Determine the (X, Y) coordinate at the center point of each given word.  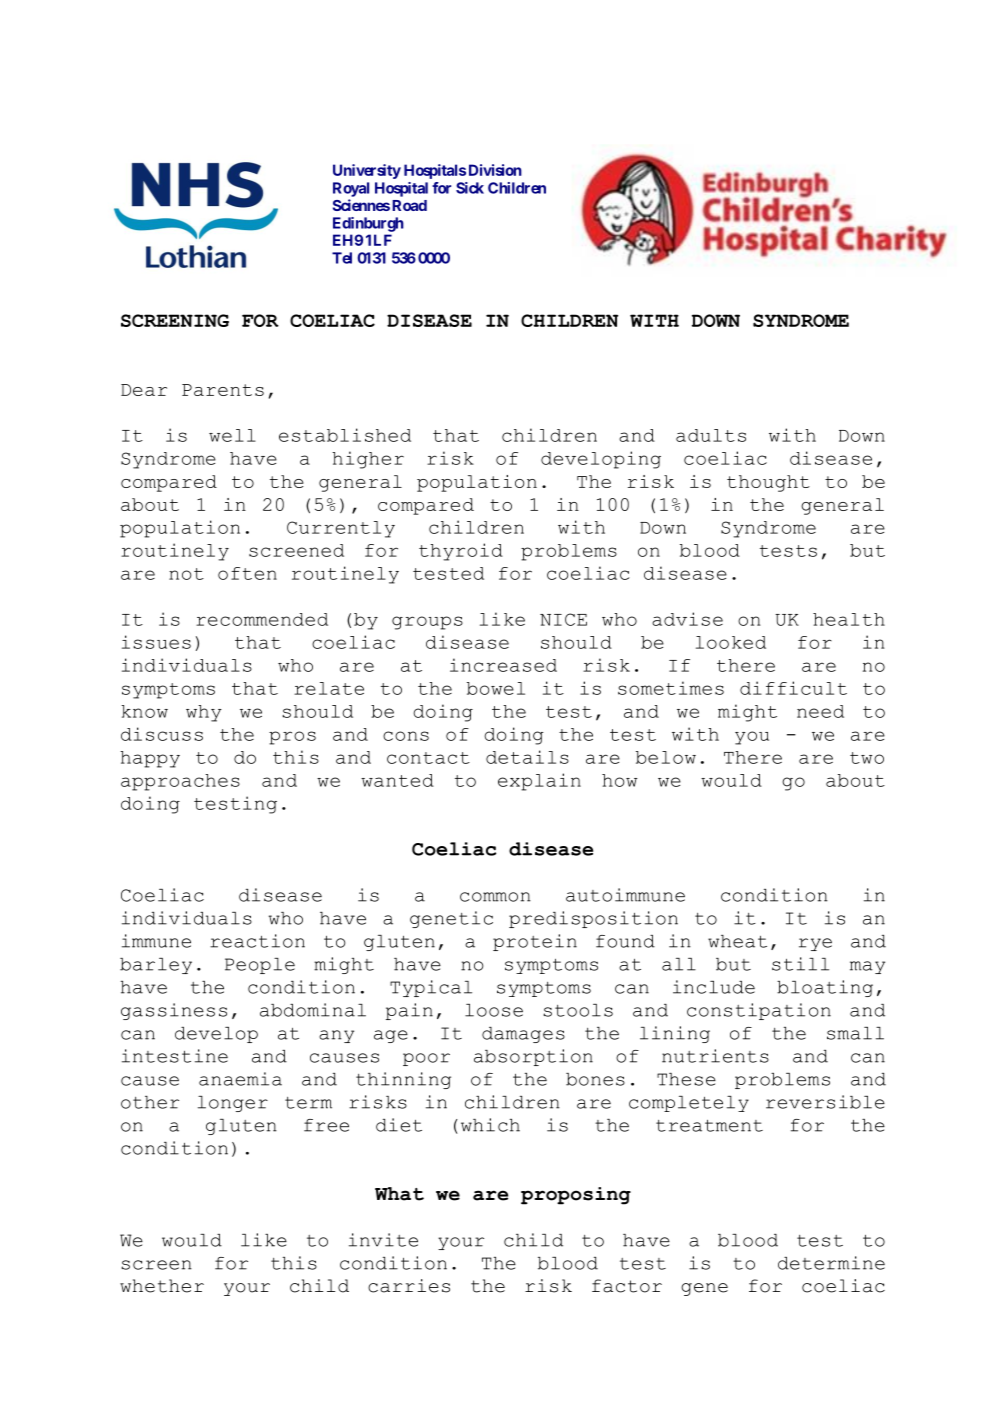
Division (495, 170)
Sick (470, 188)
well (232, 435)
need (820, 711)
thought (768, 483)
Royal (351, 189)
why (204, 713)
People (260, 966)
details (527, 757)
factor (627, 1286)
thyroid (461, 552)
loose (494, 1010)
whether (162, 1286)
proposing (576, 1196)
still (800, 964)
